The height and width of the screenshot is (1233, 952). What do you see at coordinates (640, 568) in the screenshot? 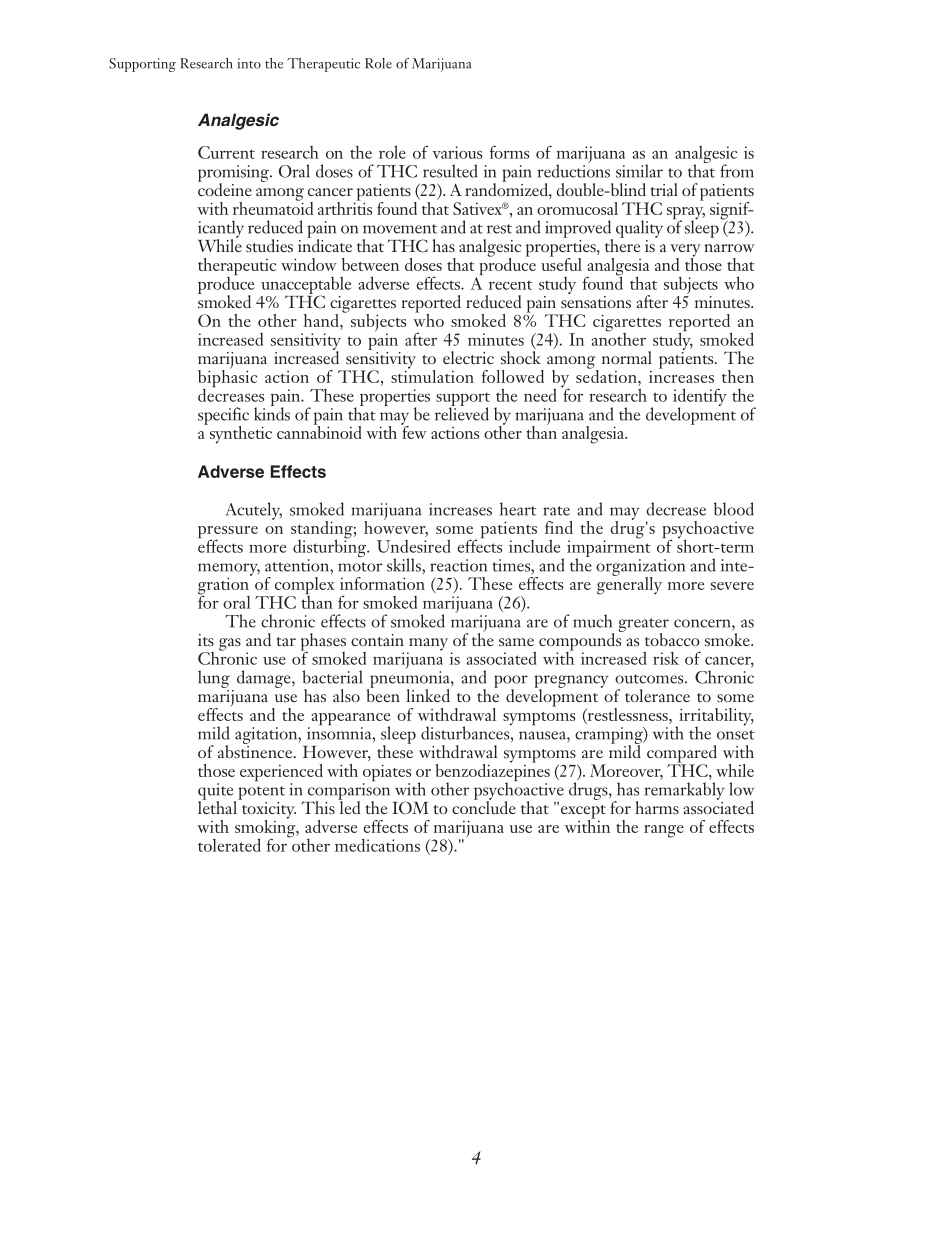
I see `organization` at bounding box center [640, 568].
